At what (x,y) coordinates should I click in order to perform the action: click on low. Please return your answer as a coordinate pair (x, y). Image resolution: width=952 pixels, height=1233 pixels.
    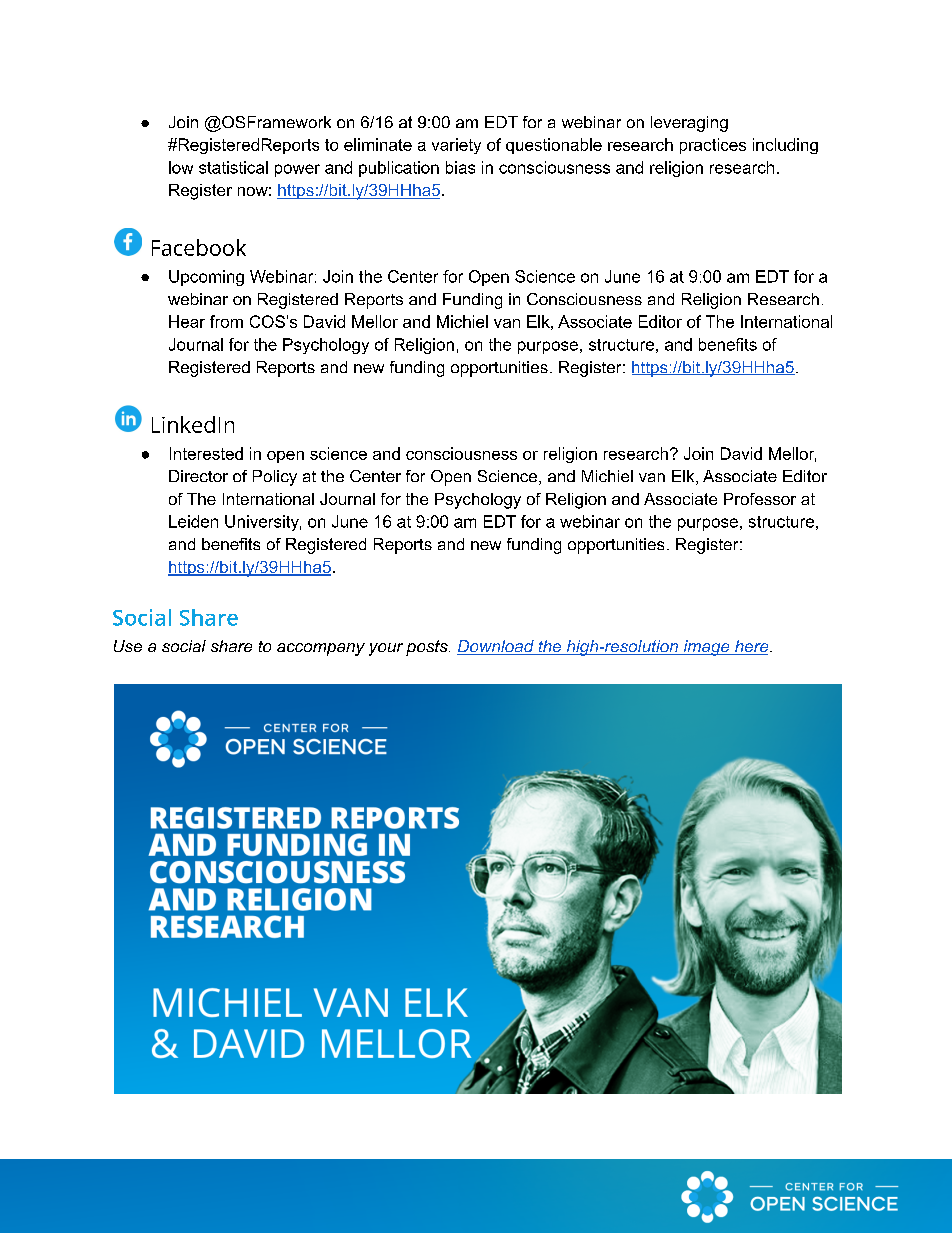
    Looking at the image, I should click on (181, 167).
